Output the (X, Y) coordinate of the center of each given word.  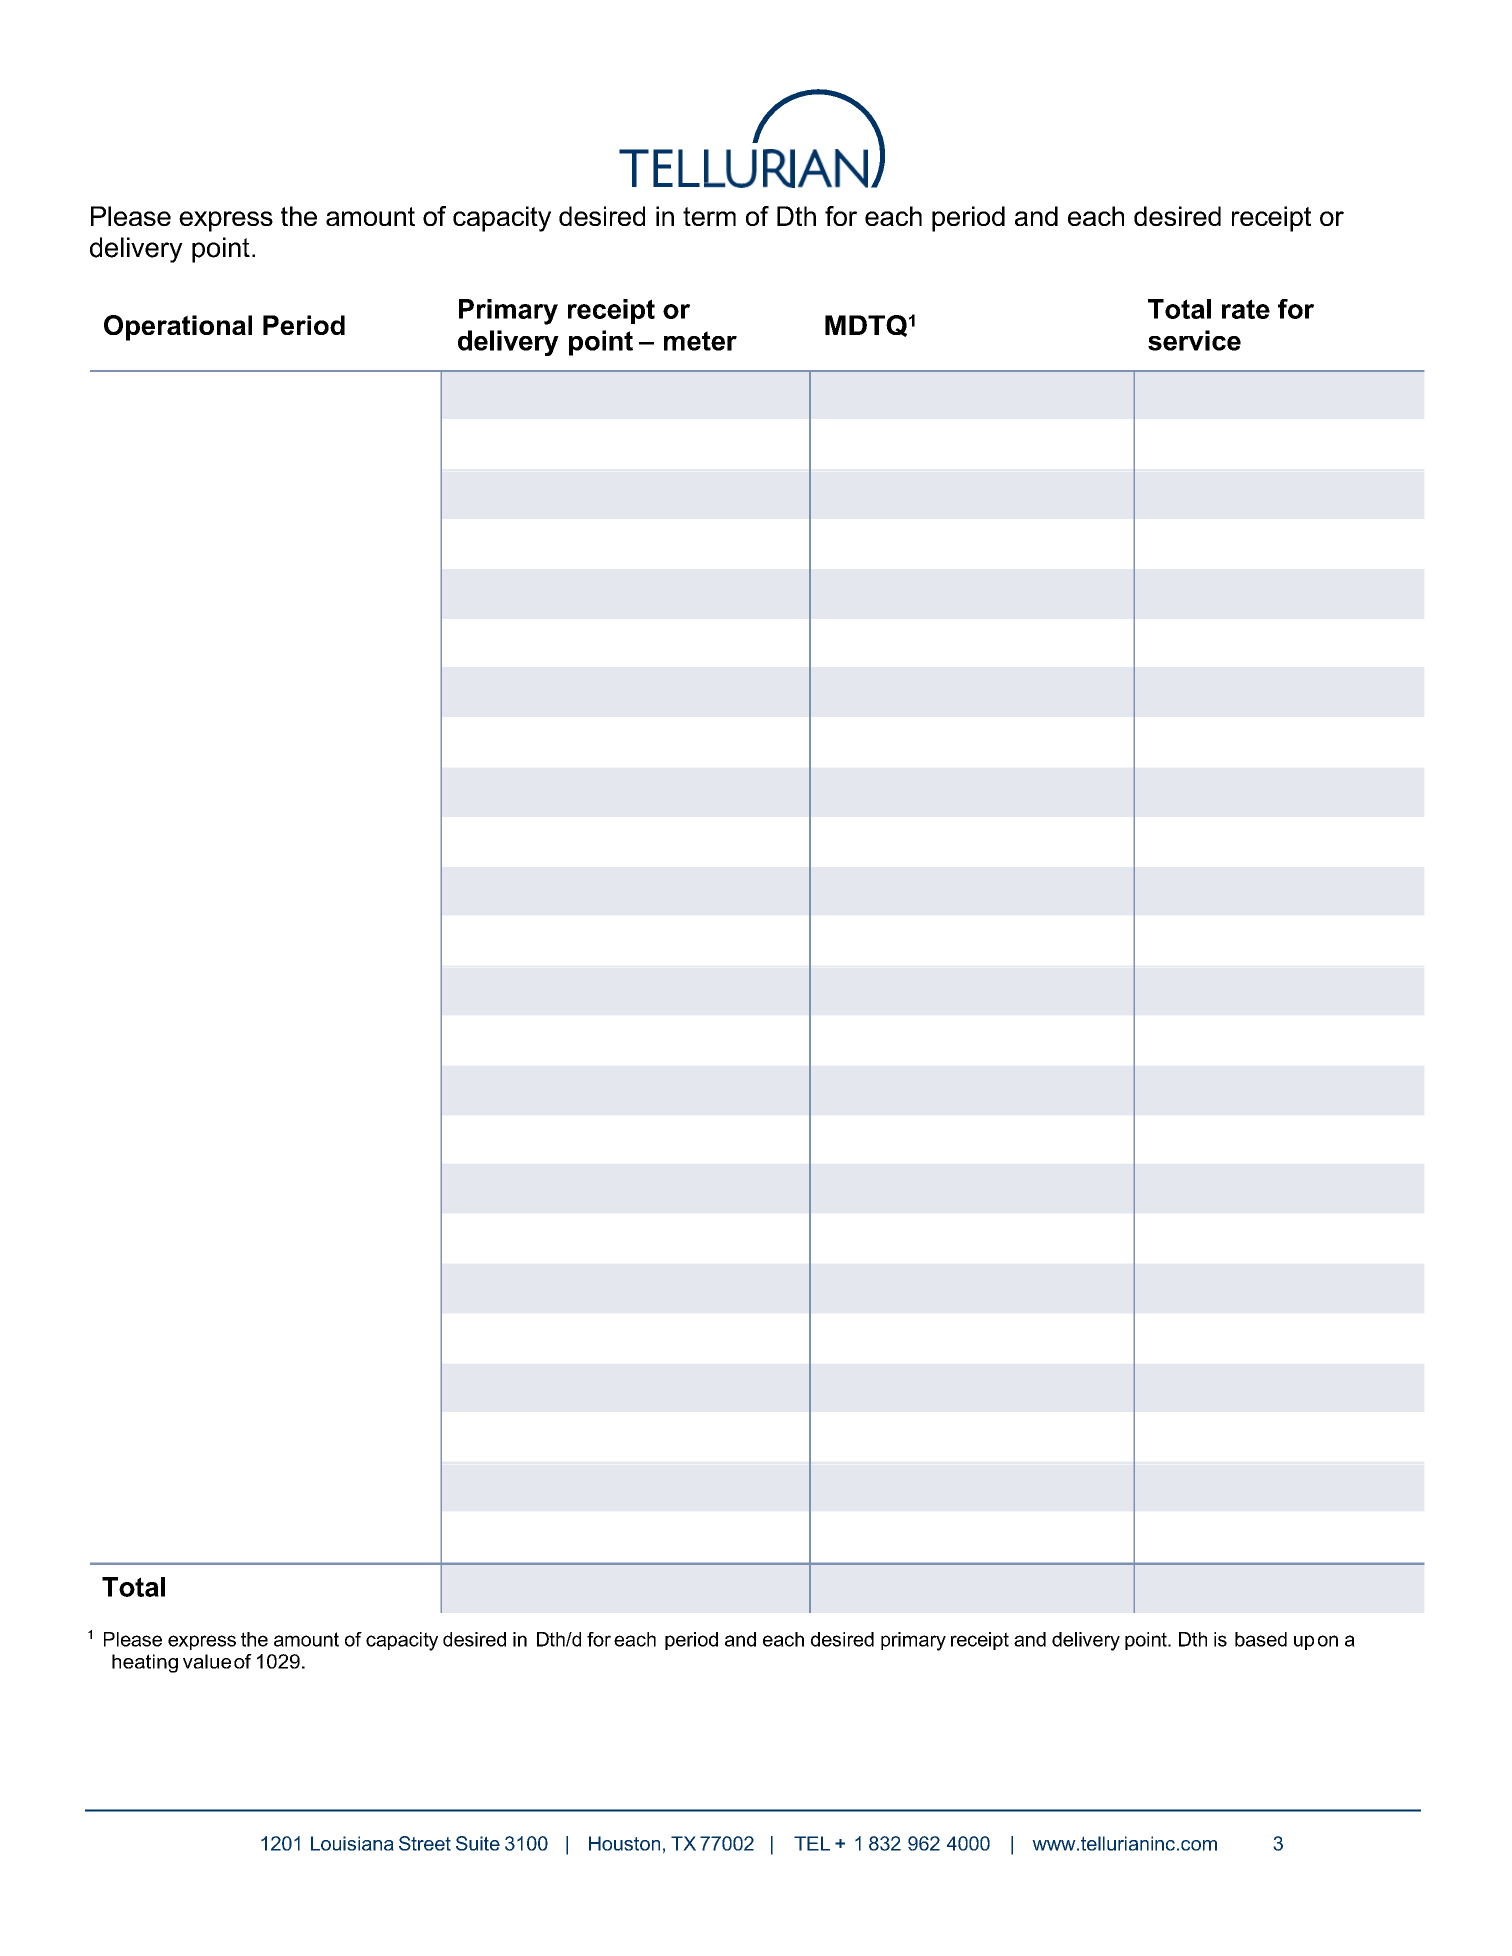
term (709, 216)
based (1261, 1639)
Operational (178, 328)
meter (700, 341)
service (1194, 340)
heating (145, 1663)
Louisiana (352, 1843)
